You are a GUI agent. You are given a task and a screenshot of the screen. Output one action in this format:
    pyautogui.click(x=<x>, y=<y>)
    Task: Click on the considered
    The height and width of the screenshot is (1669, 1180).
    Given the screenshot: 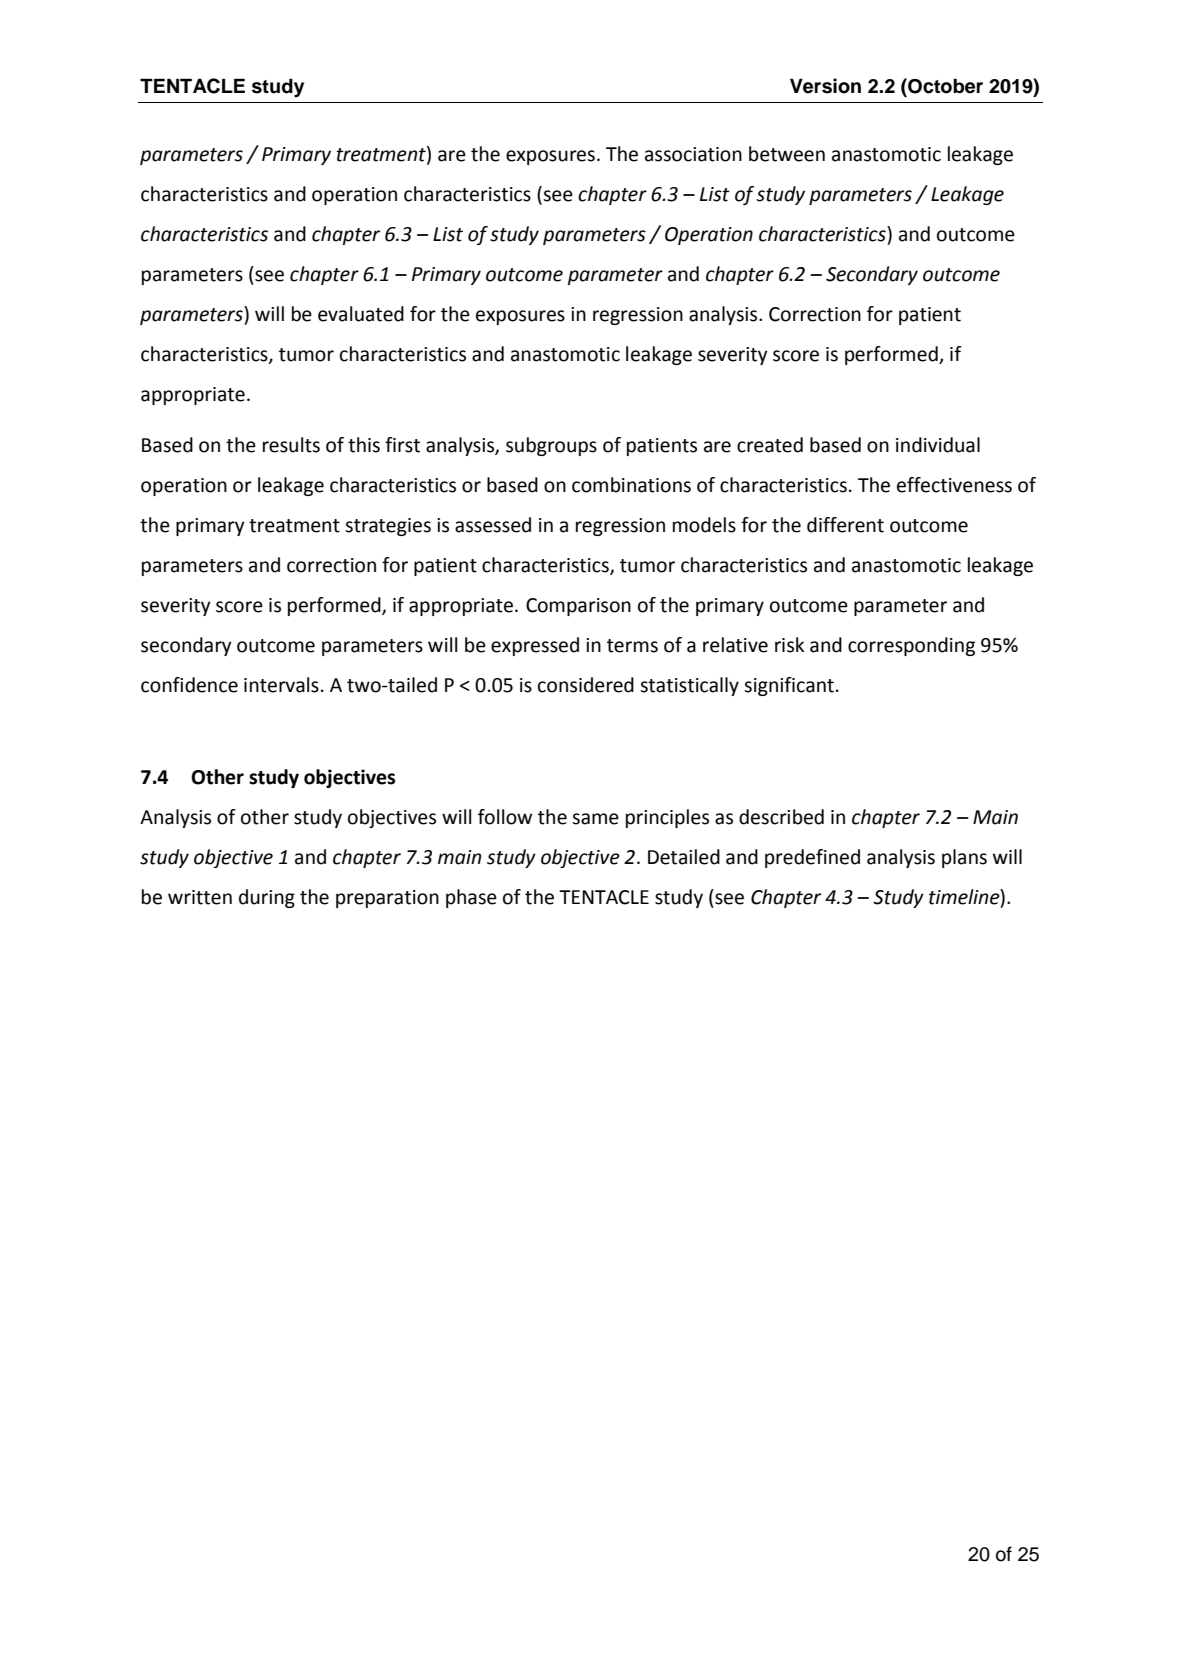 What is the action you would take?
    pyautogui.click(x=586, y=685)
